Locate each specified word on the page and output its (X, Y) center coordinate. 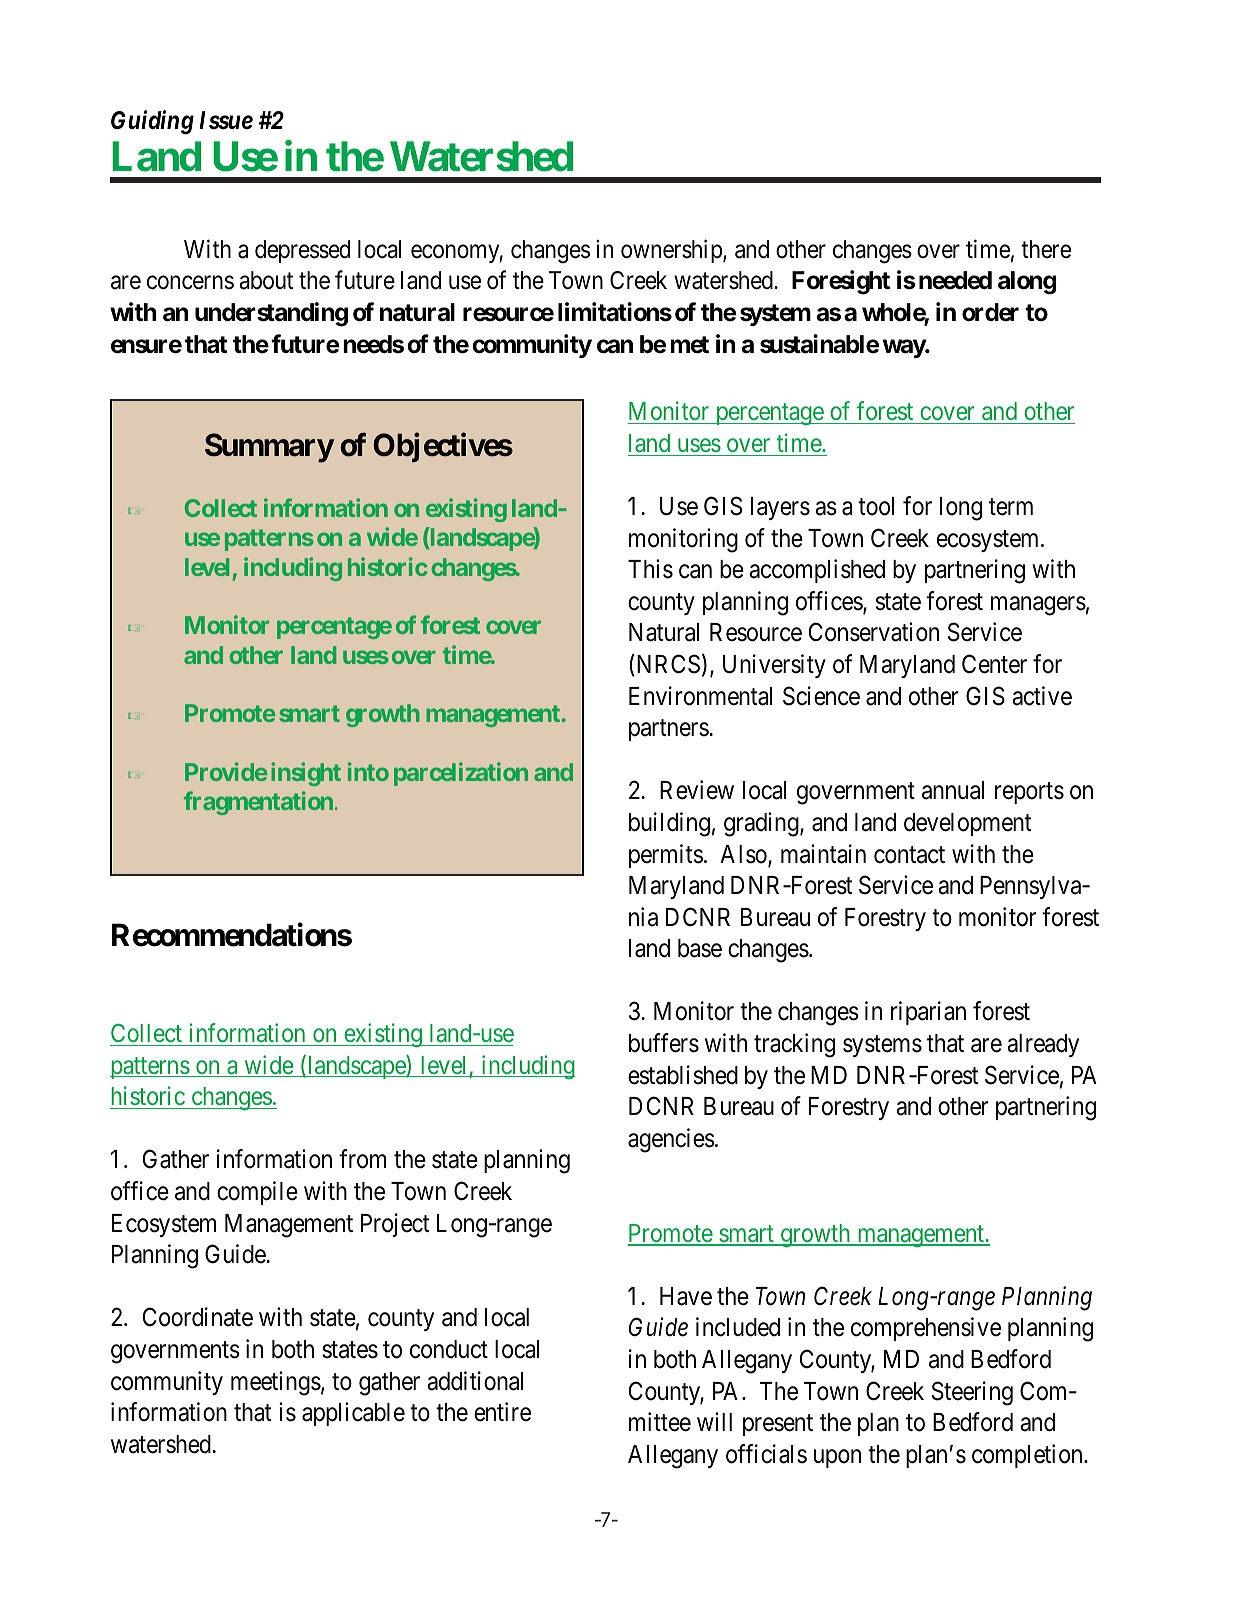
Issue (226, 120)
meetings (276, 1383)
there (1046, 249)
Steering (972, 1393)
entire (502, 1412)
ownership (672, 251)
